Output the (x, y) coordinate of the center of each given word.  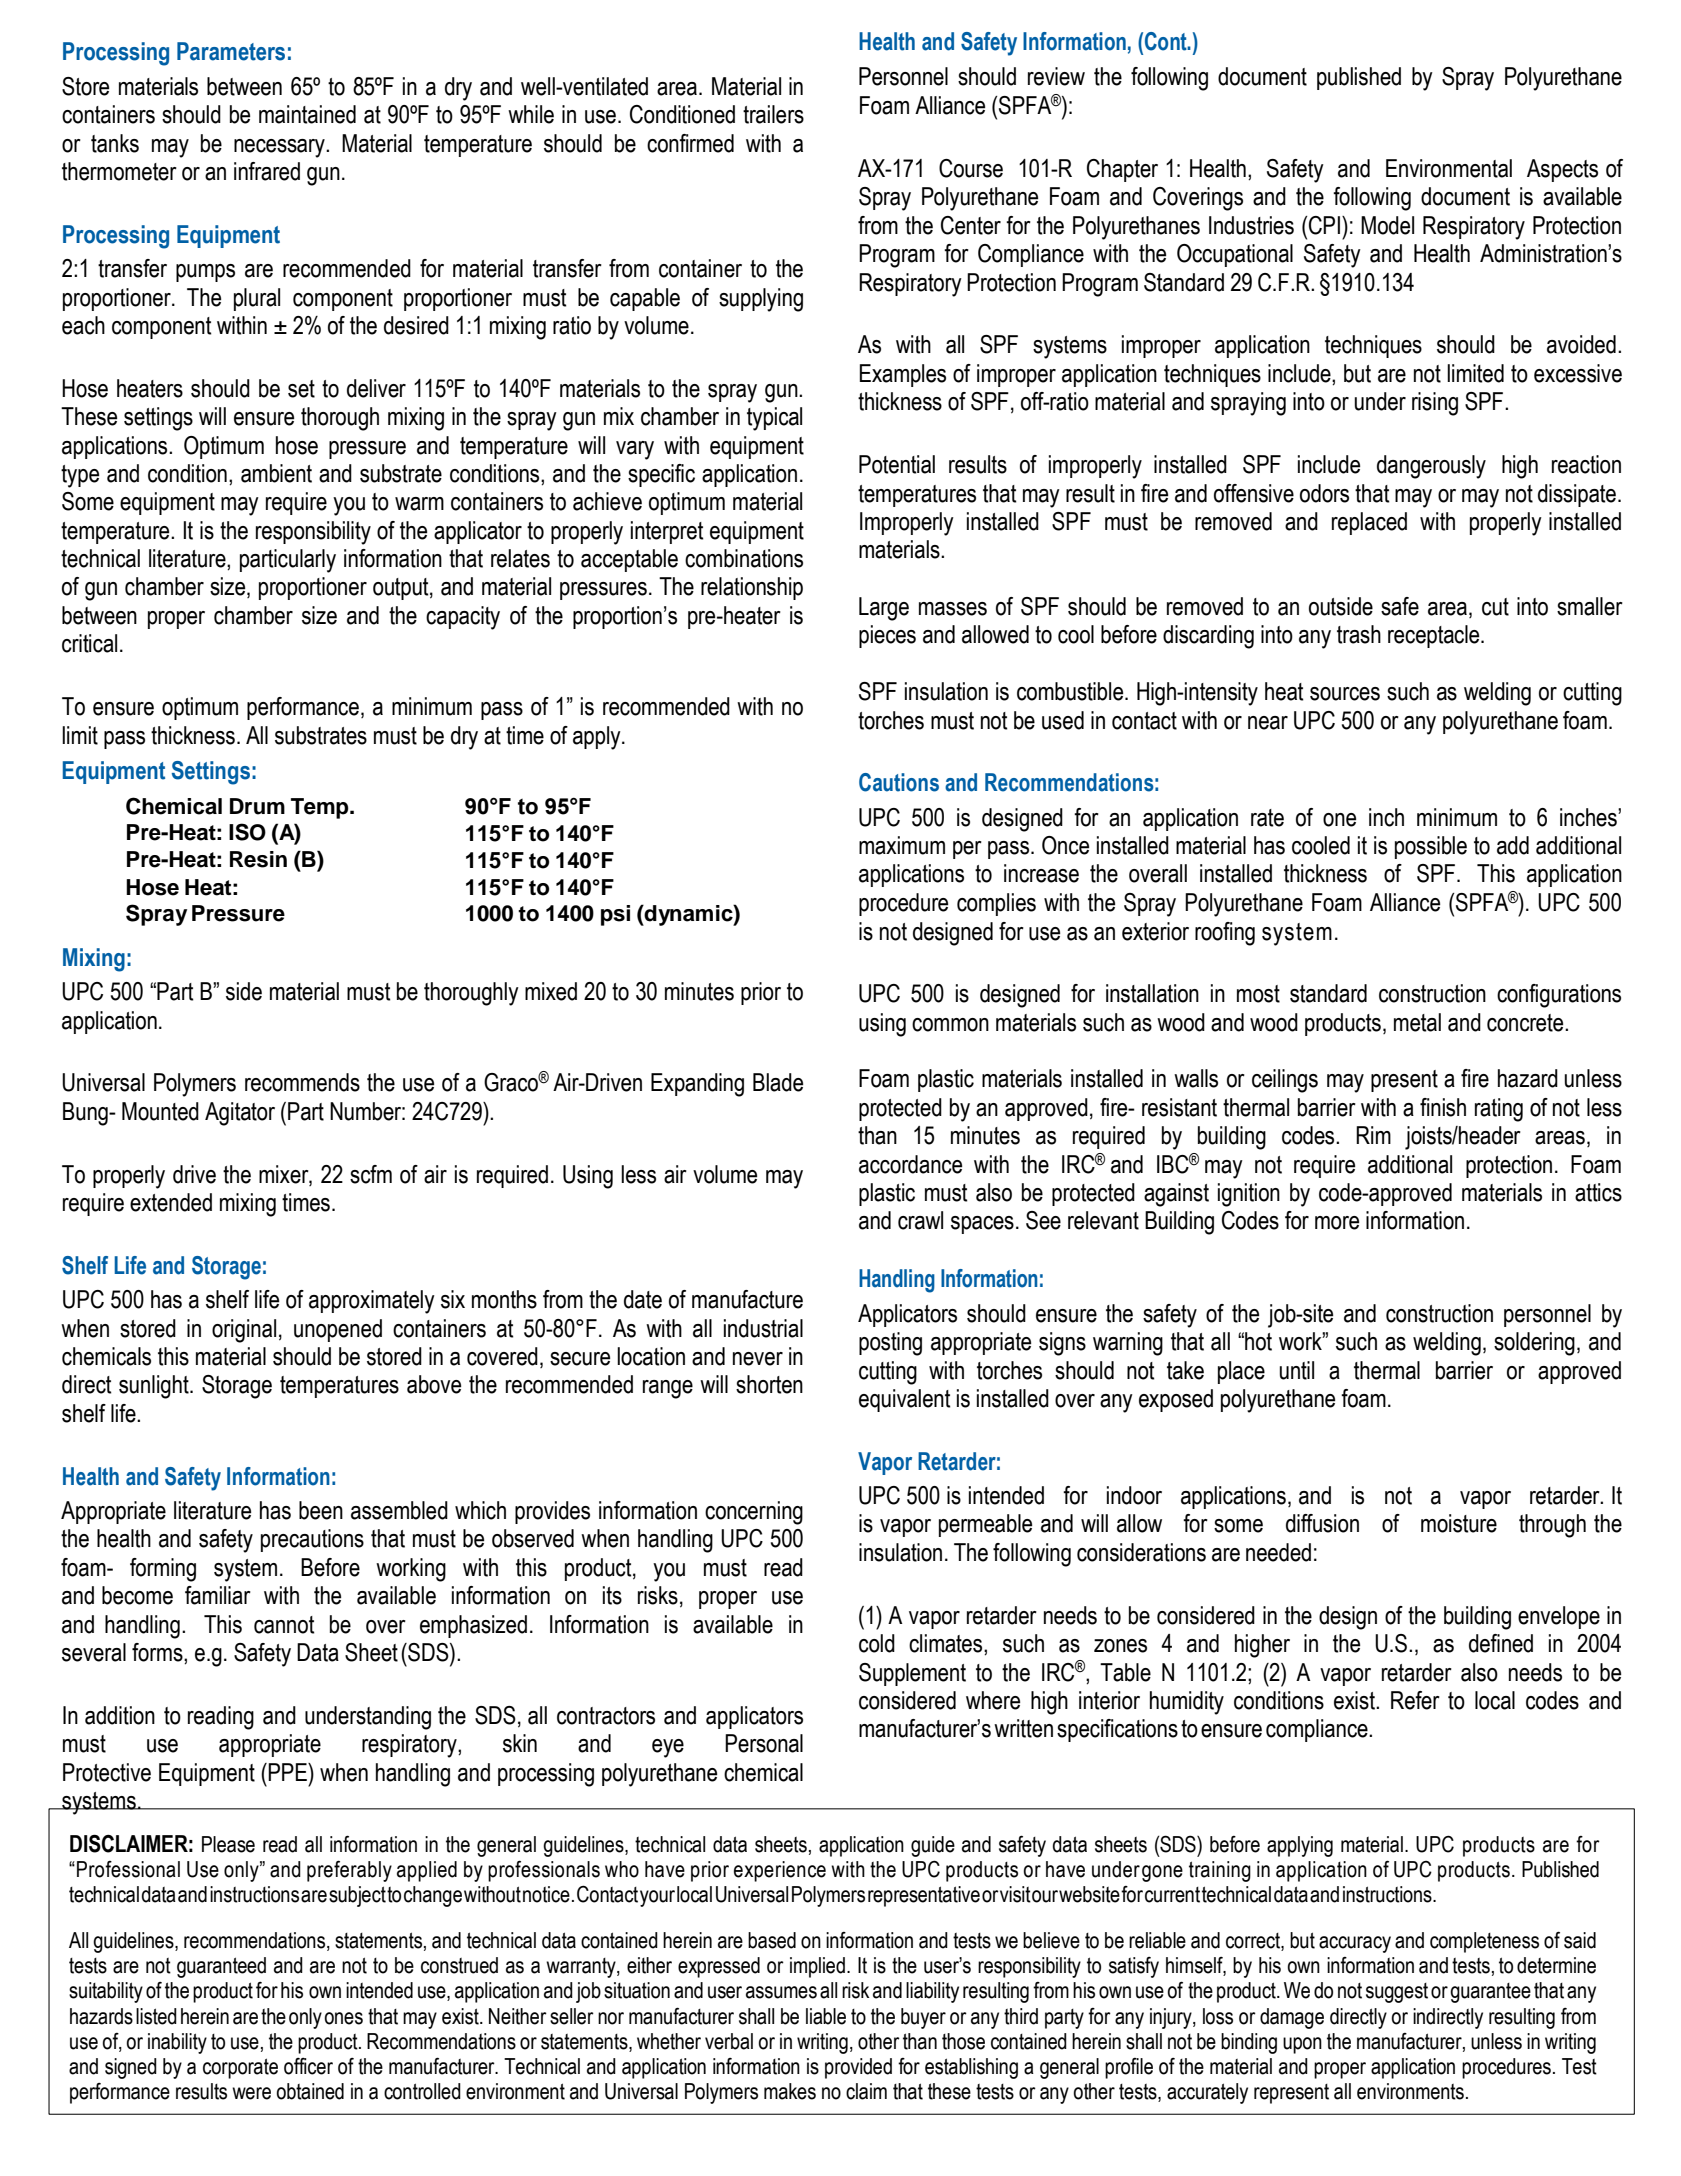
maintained (307, 114)
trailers (773, 114)
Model (1387, 225)
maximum (902, 845)
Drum (257, 806)
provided (858, 2068)
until (1296, 1370)
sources (1345, 694)
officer (308, 2066)
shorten (769, 1384)
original (244, 1331)
